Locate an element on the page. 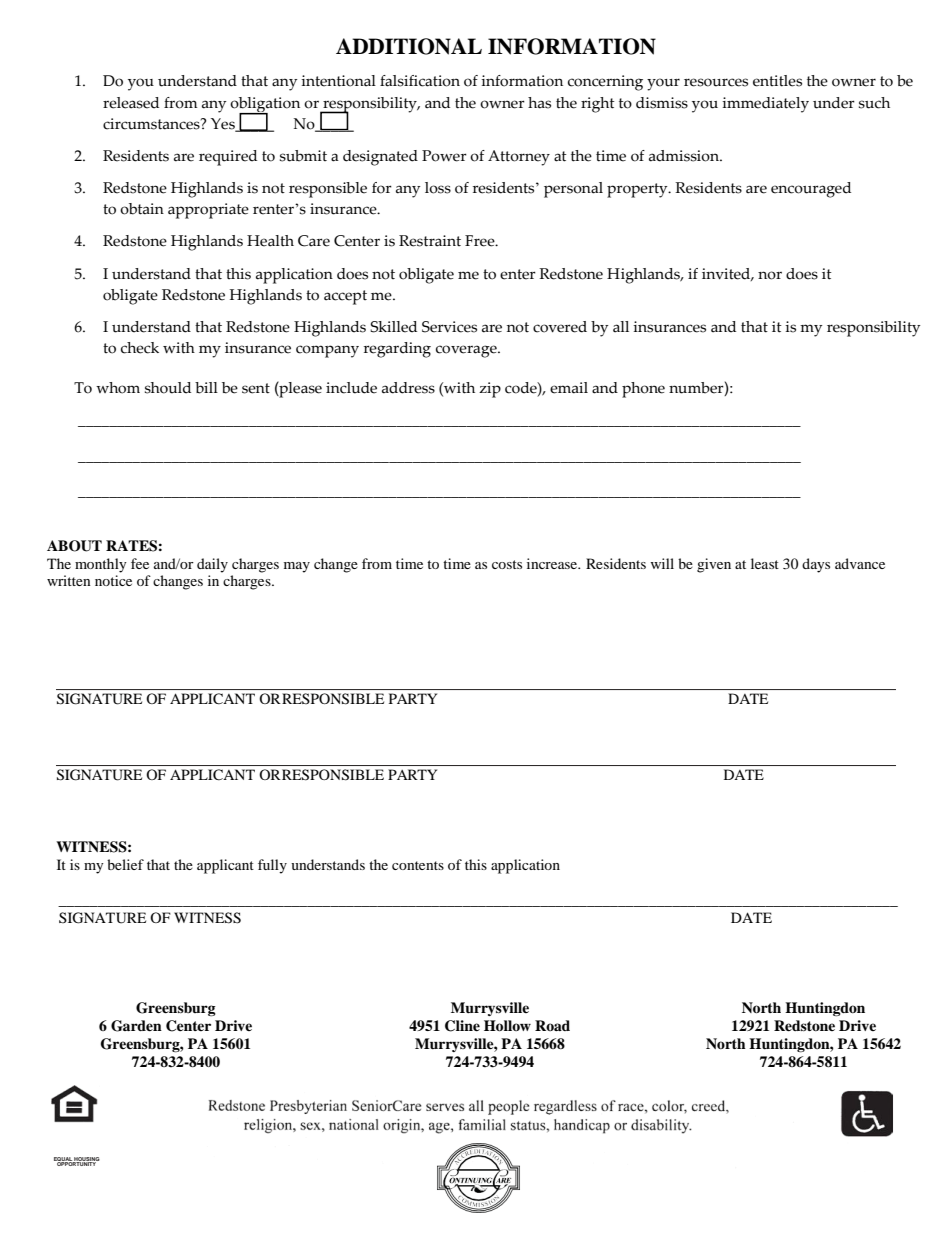 Image resolution: width=952 pixels, height=1233 pixels. fee is located at coordinates (140, 563).
